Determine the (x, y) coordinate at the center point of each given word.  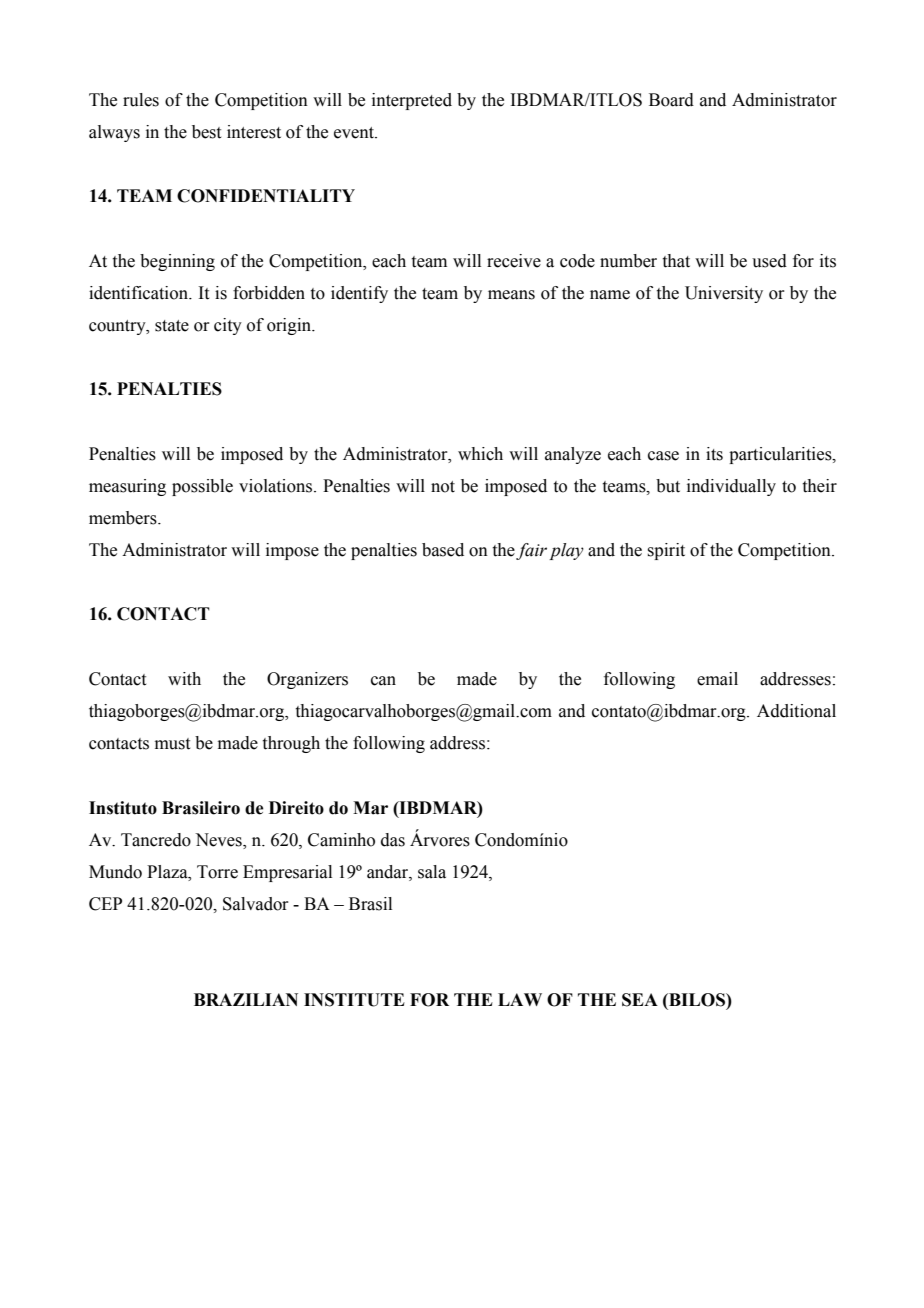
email (717, 679)
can (383, 681)
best (206, 132)
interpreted (412, 101)
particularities (781, 455)
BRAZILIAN (246, 999)
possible (202, 487)
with (184, 679)
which (480, 454)
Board (671, 100)
